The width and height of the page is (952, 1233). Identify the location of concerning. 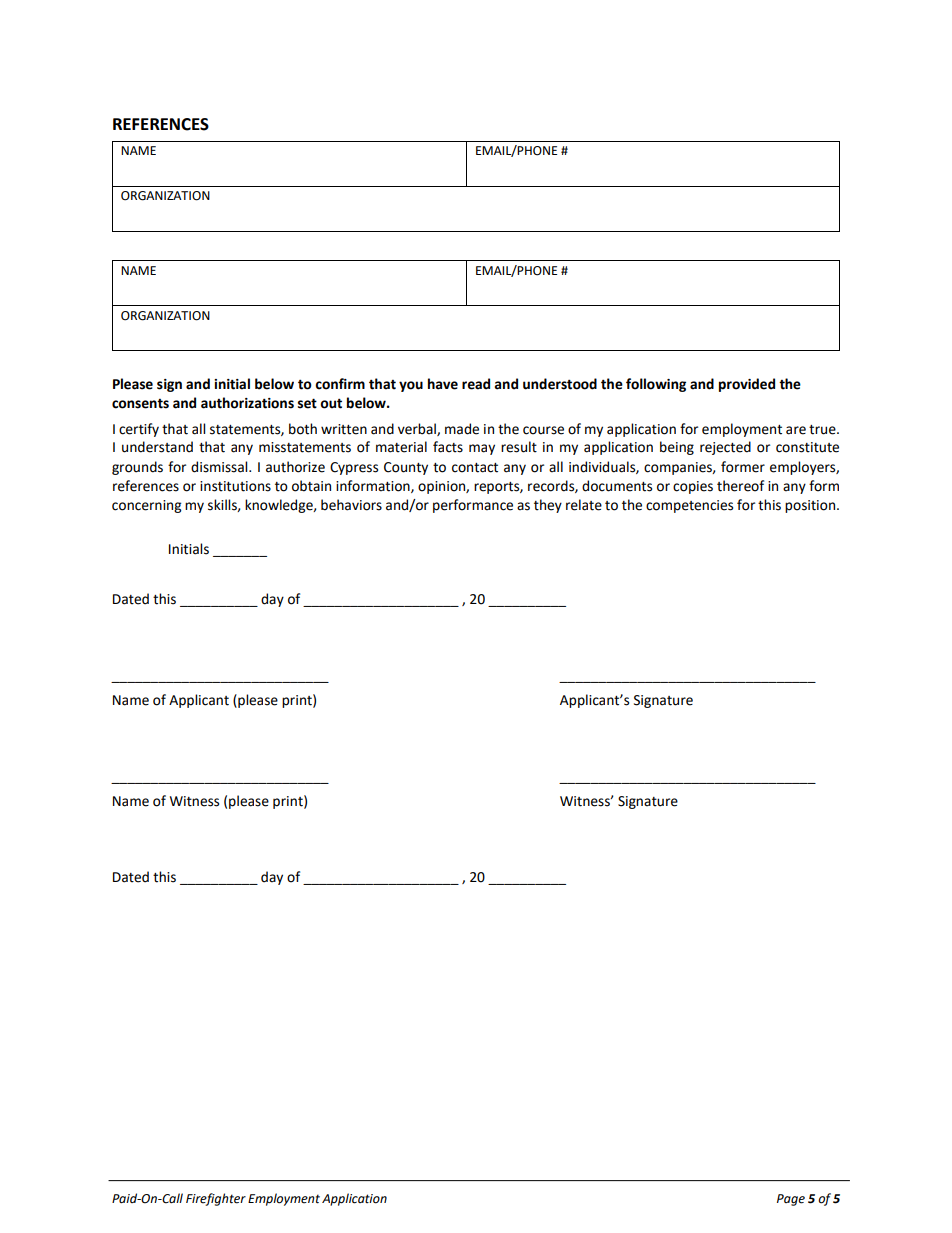
(146, 506).
